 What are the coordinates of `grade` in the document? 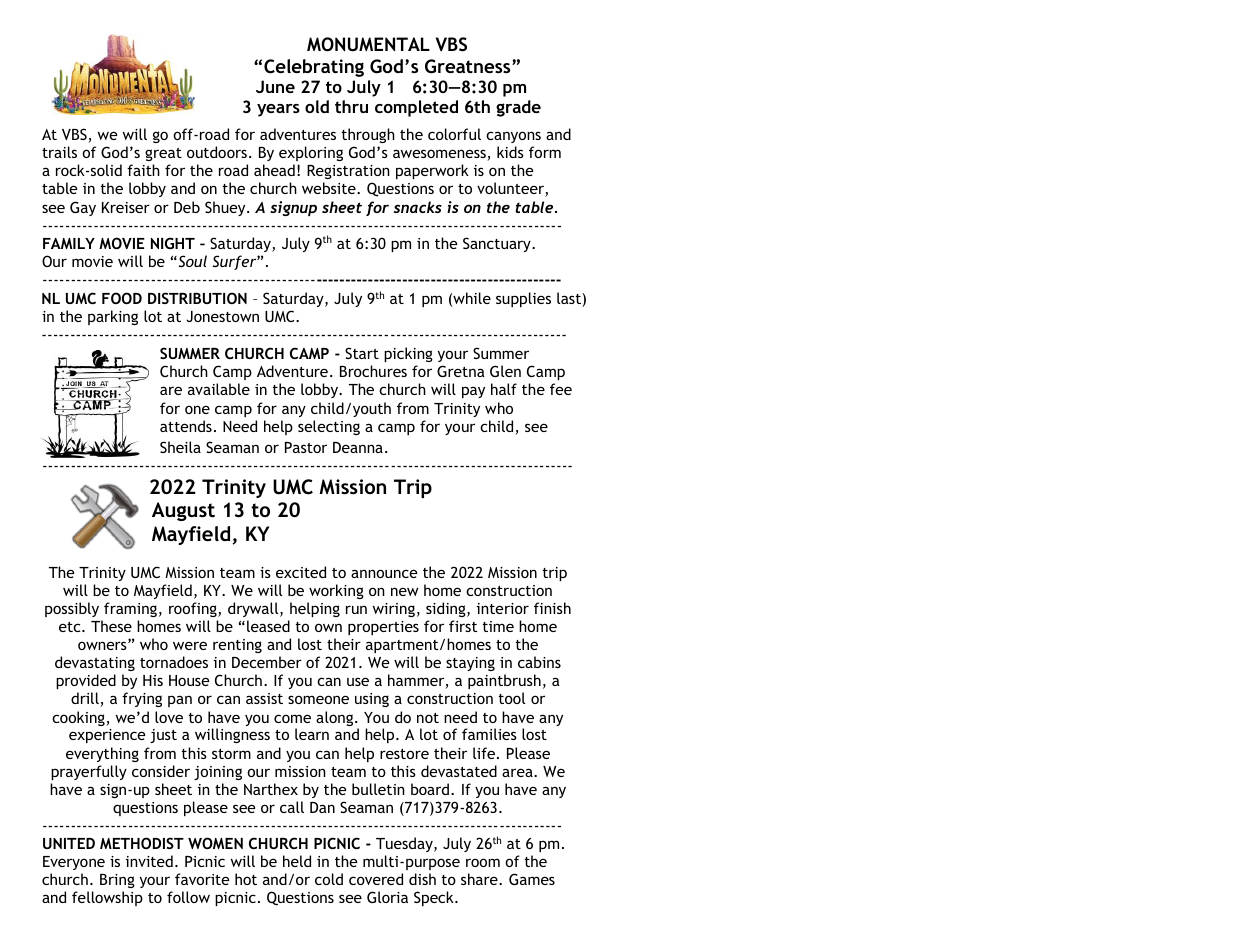 It's located at (518, 108).
